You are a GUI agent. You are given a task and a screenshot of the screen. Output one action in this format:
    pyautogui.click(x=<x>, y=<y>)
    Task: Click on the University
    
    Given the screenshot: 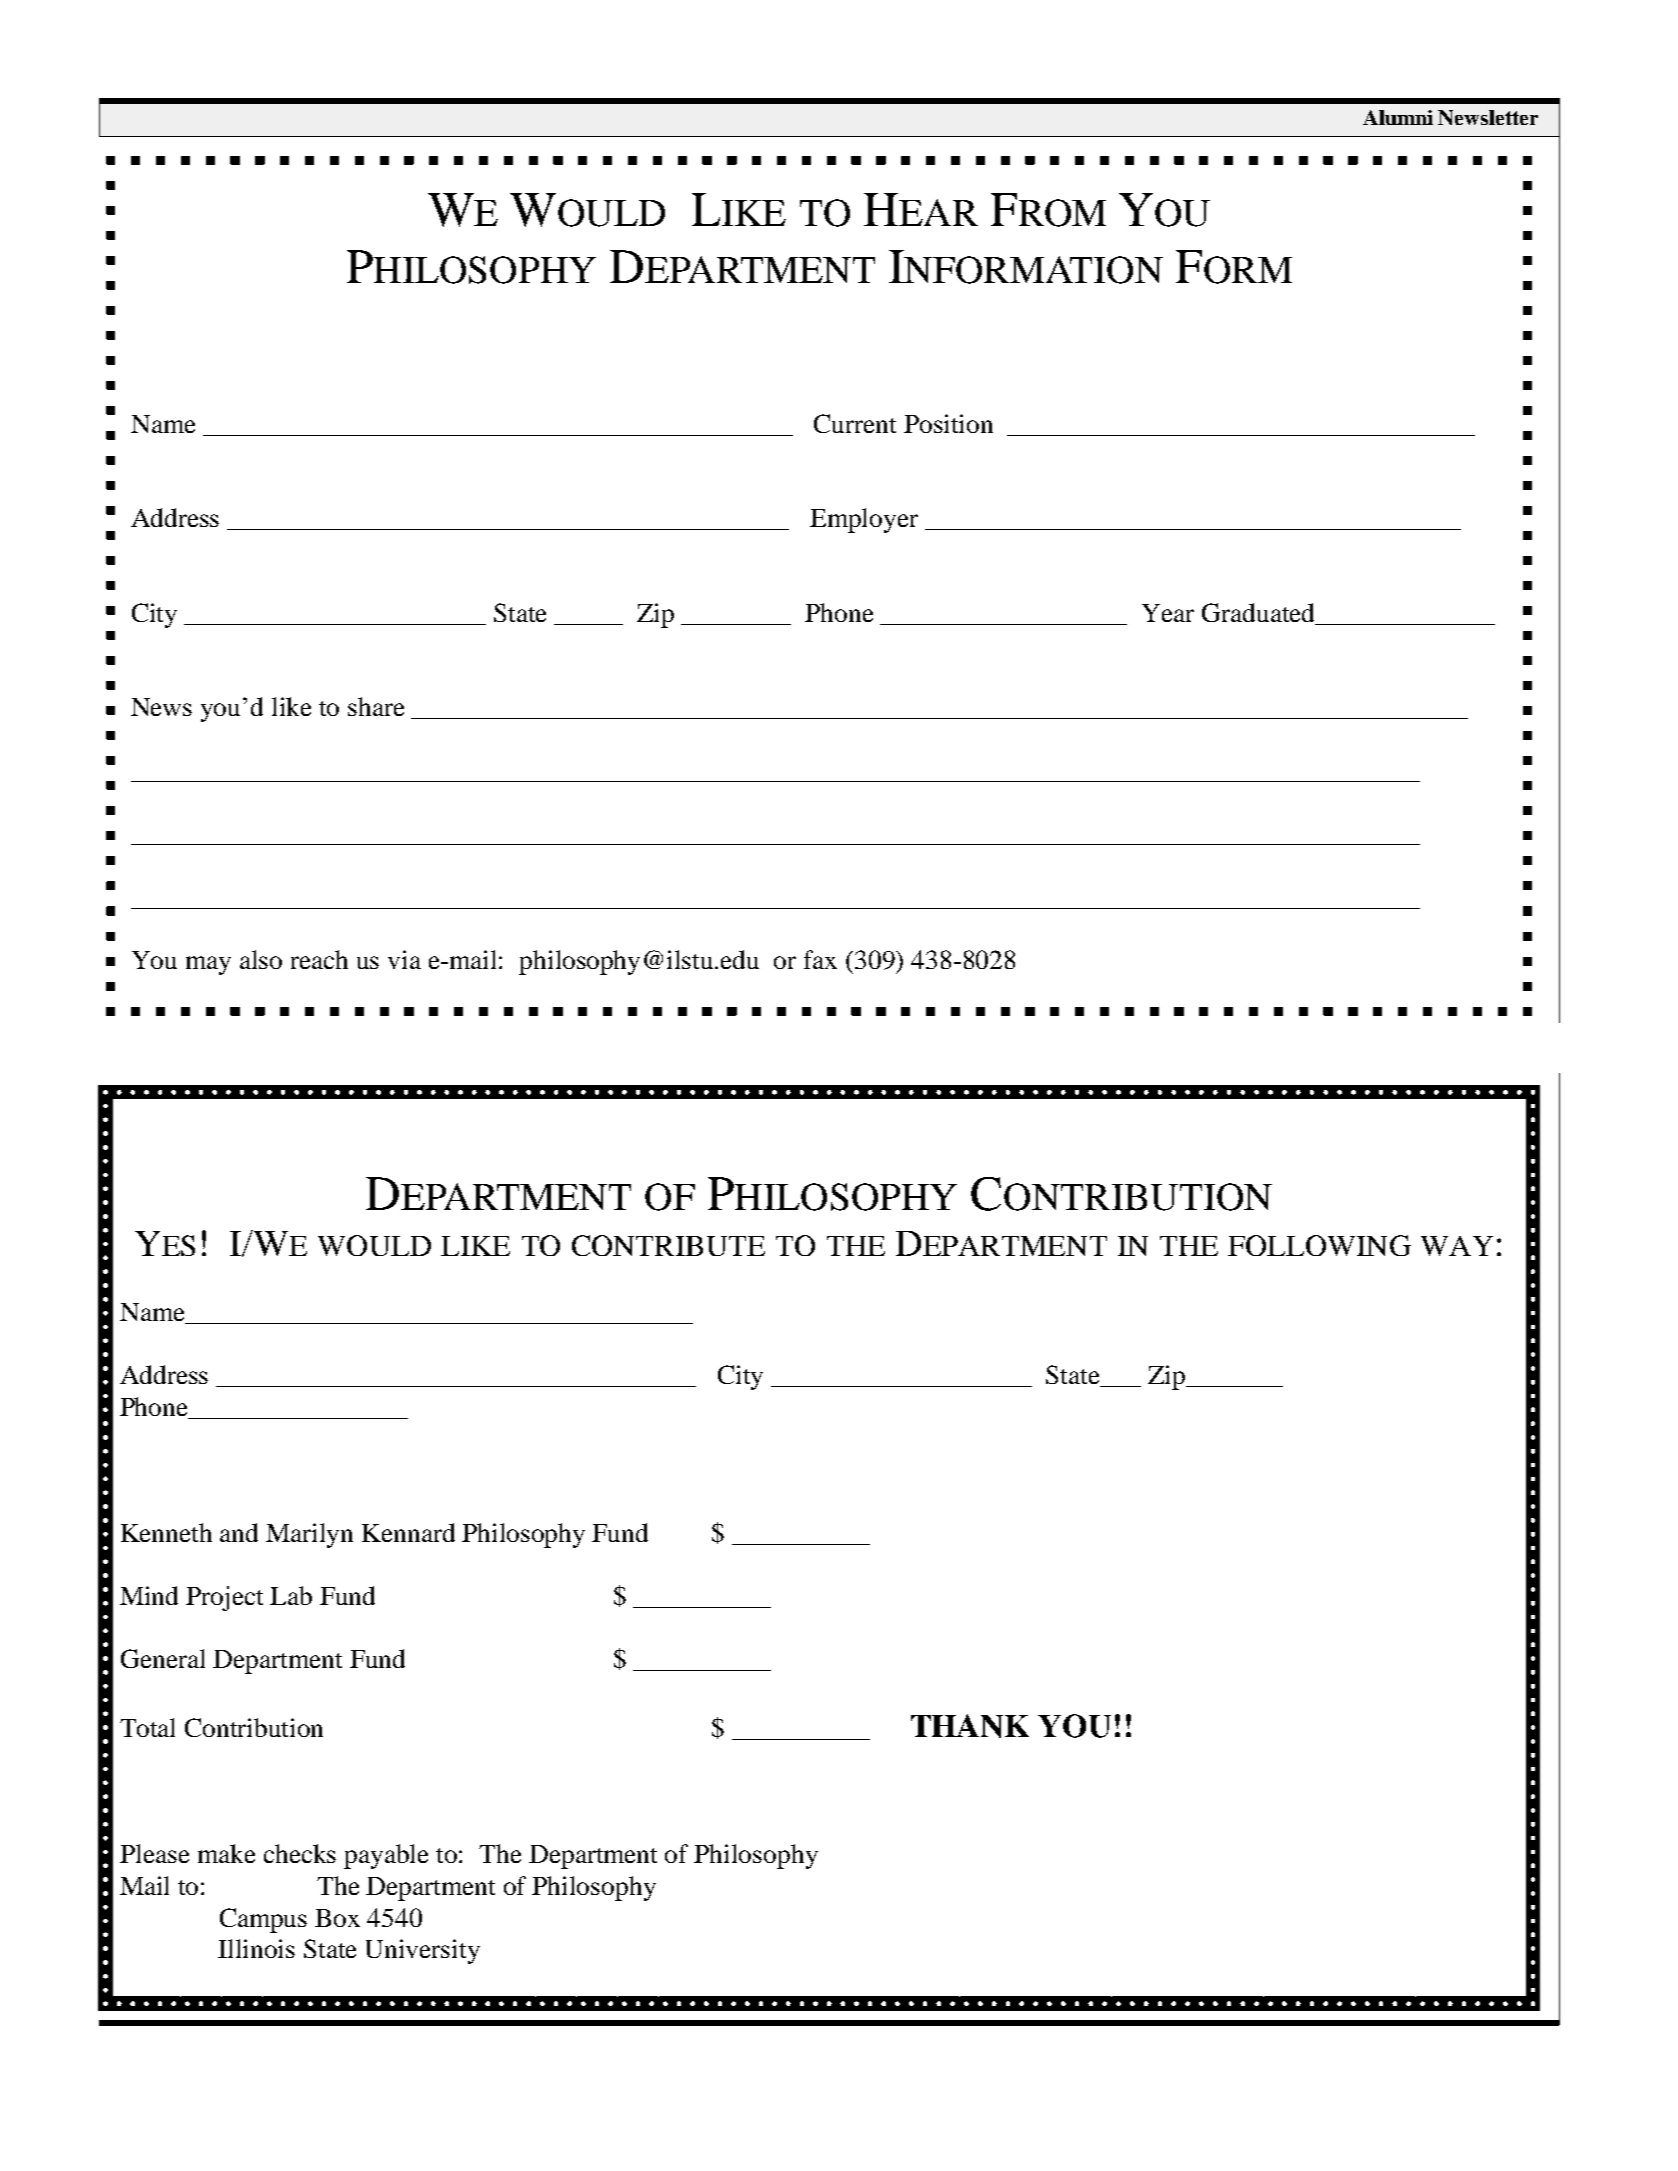 What is the action you would take?
    pyautogui.click(x=423, y=1951)
